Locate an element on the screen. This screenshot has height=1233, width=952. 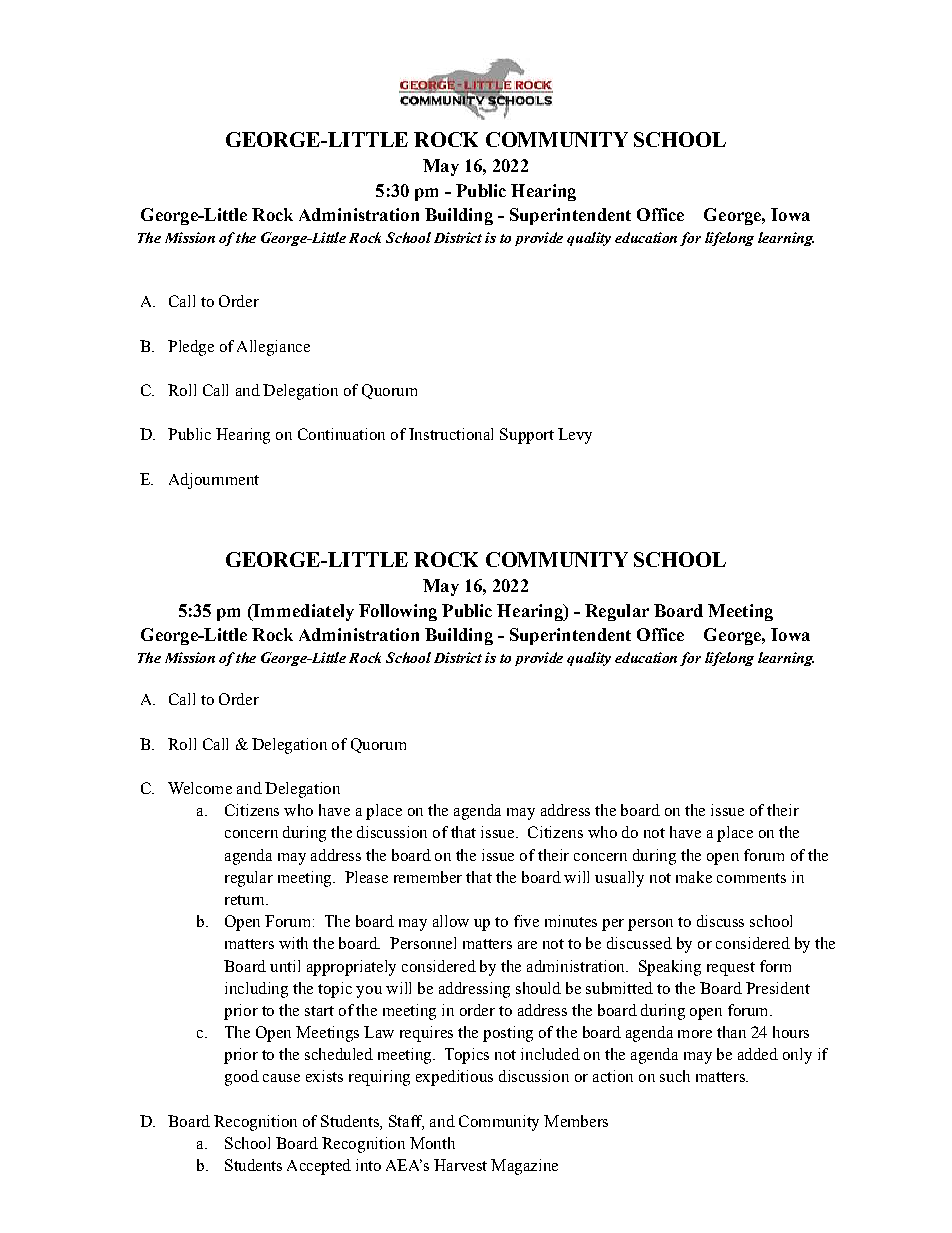
Allegiance is located at coordinates (273, 348).
